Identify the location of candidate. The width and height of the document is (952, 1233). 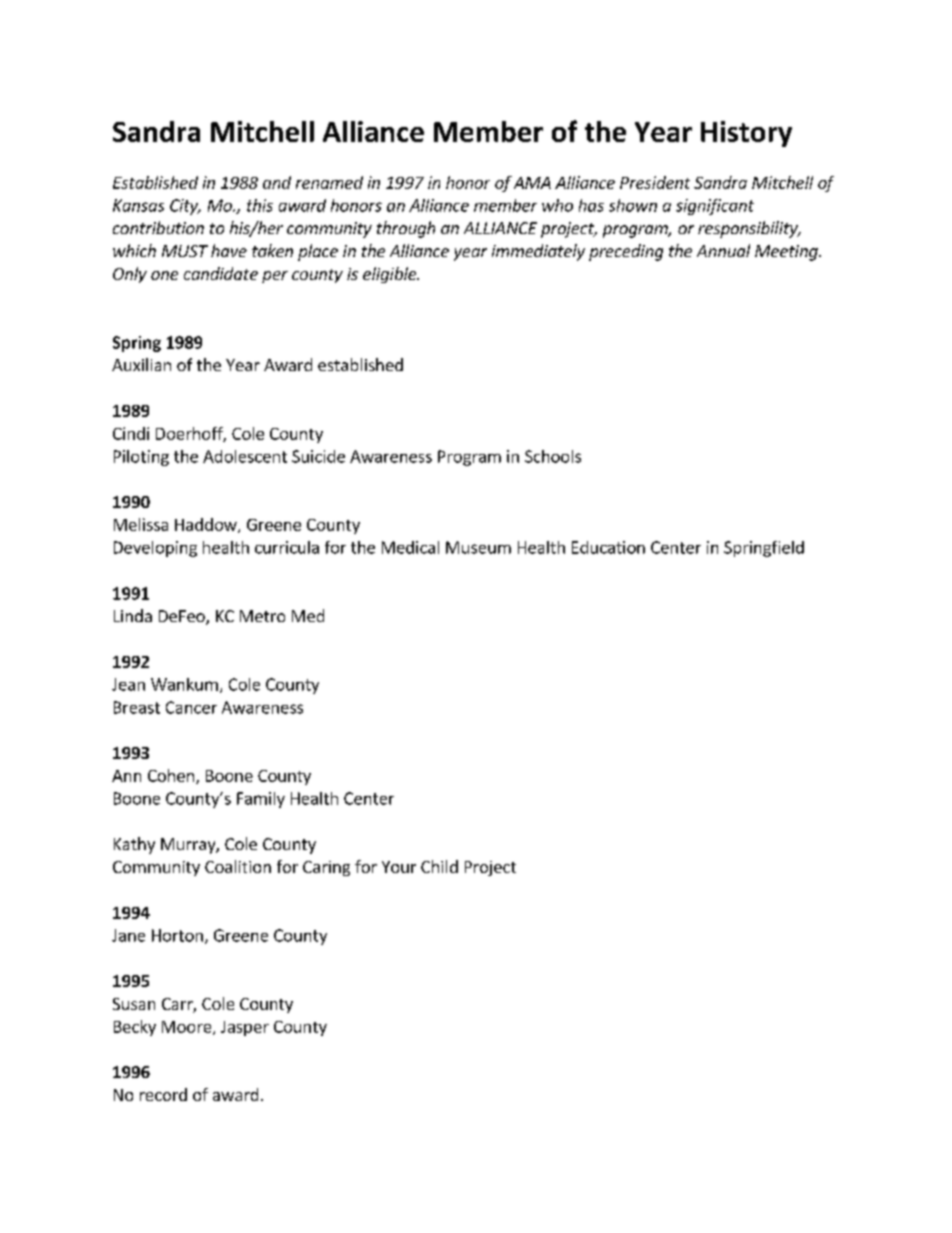
(221, 273).
